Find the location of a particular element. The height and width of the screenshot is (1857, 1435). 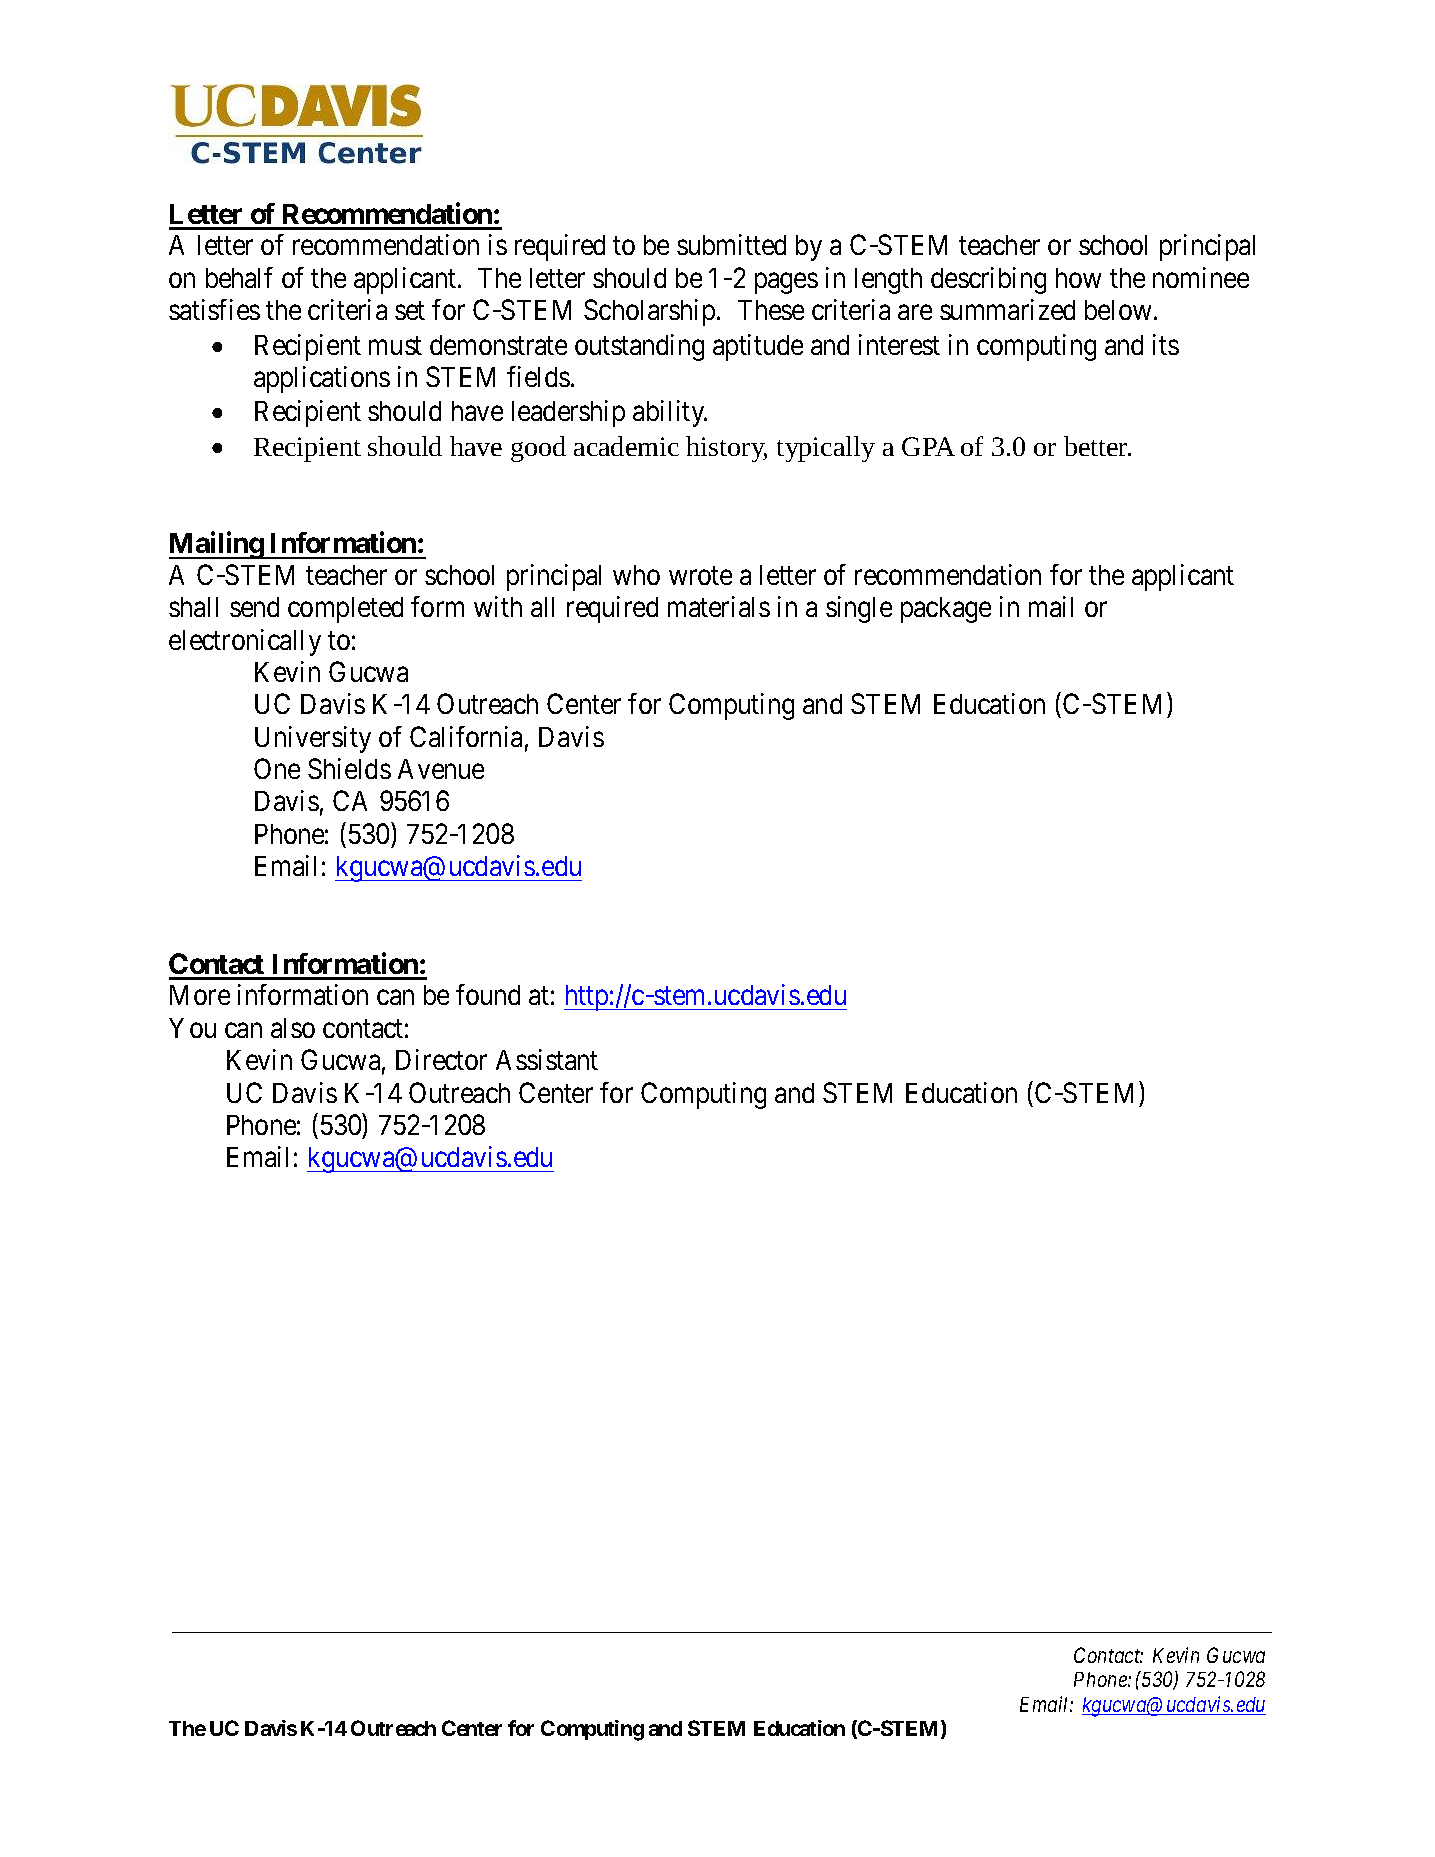

Assistant is located at coordinates (547, 1059).
